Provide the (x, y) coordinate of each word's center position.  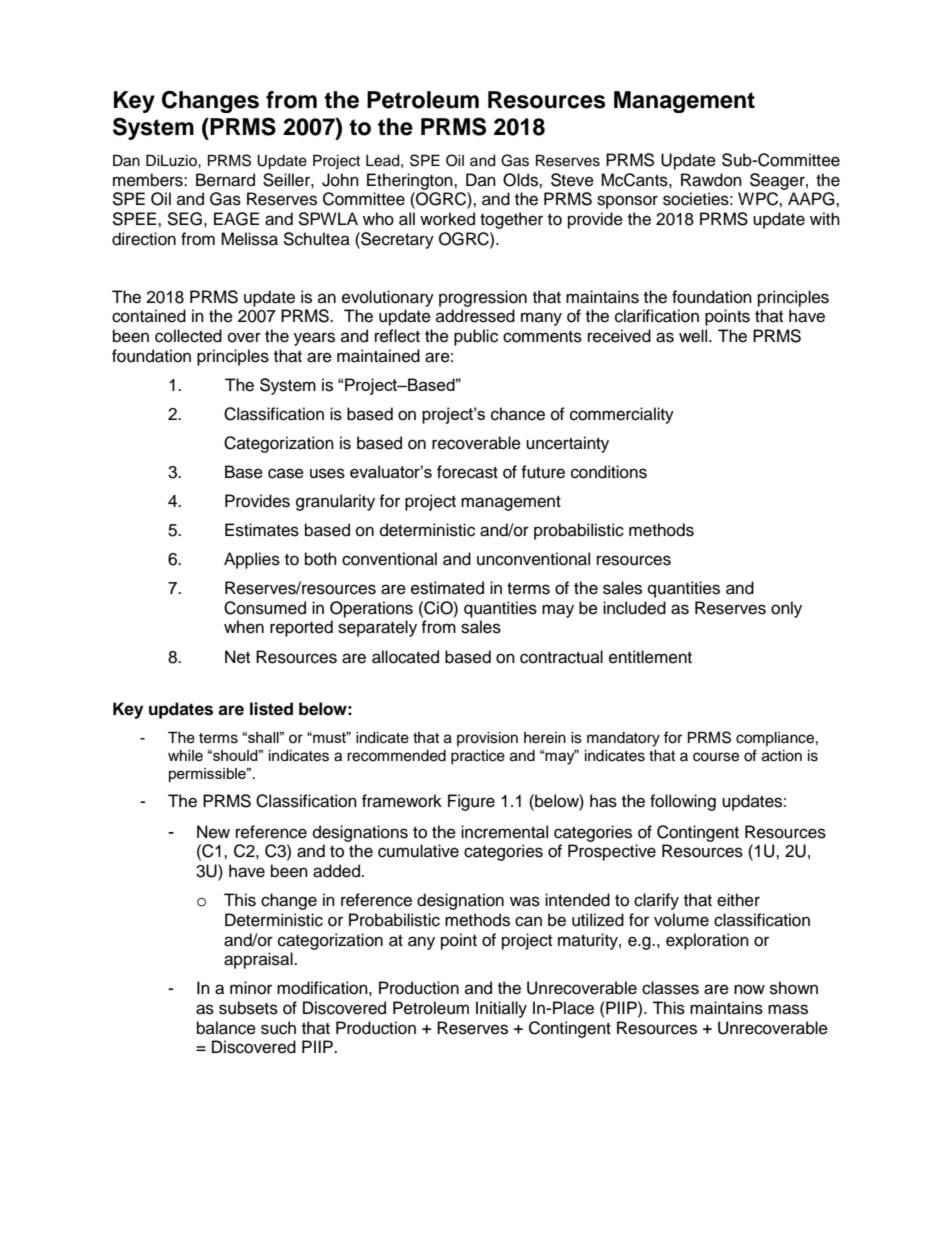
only (786, 609)
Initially (501, 1009)
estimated (447, 588)
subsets (248, 1008)
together (511, 220)
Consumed (265, 608)
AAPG (812, 199)
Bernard (225, 180)
